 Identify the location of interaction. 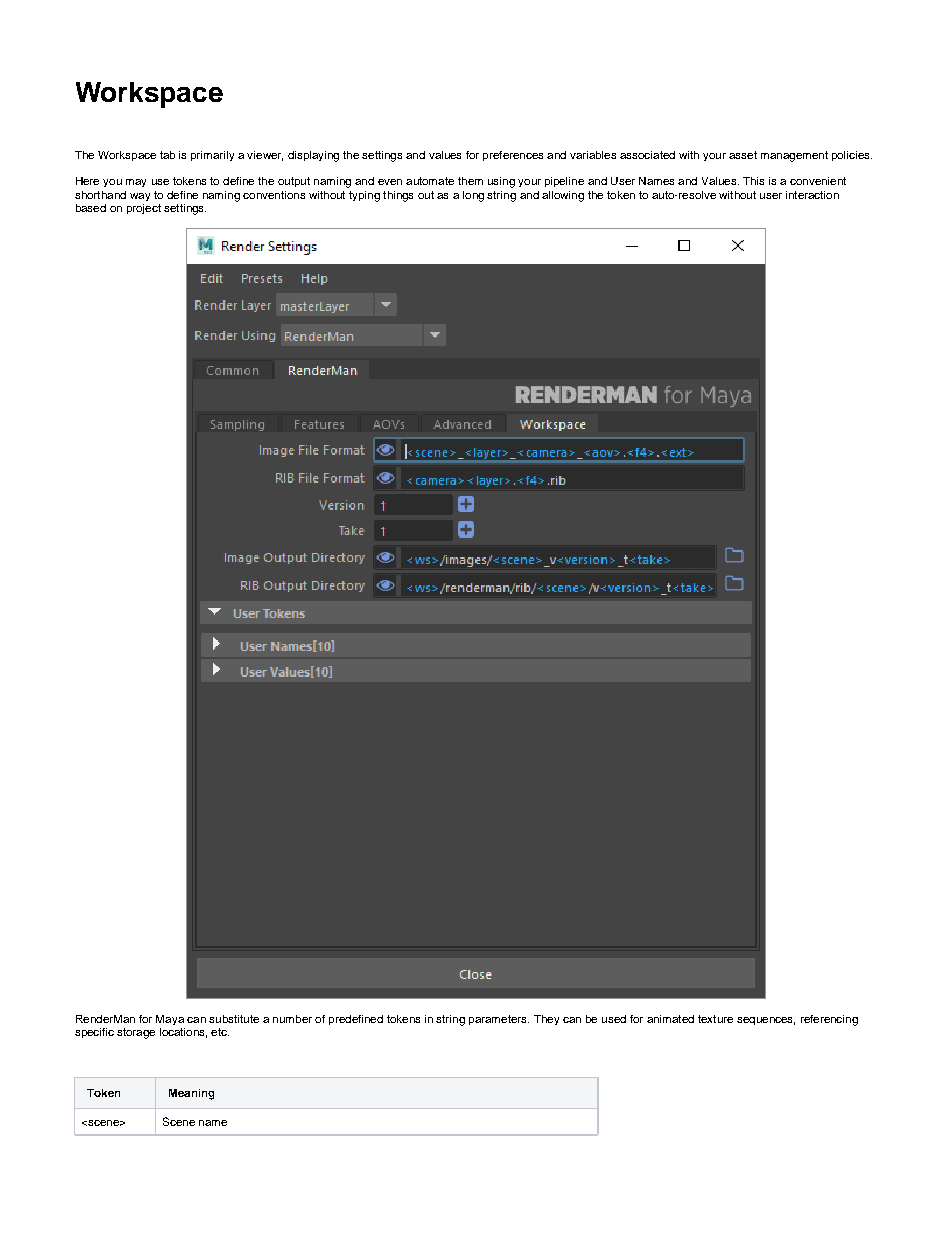
(812, 195).
